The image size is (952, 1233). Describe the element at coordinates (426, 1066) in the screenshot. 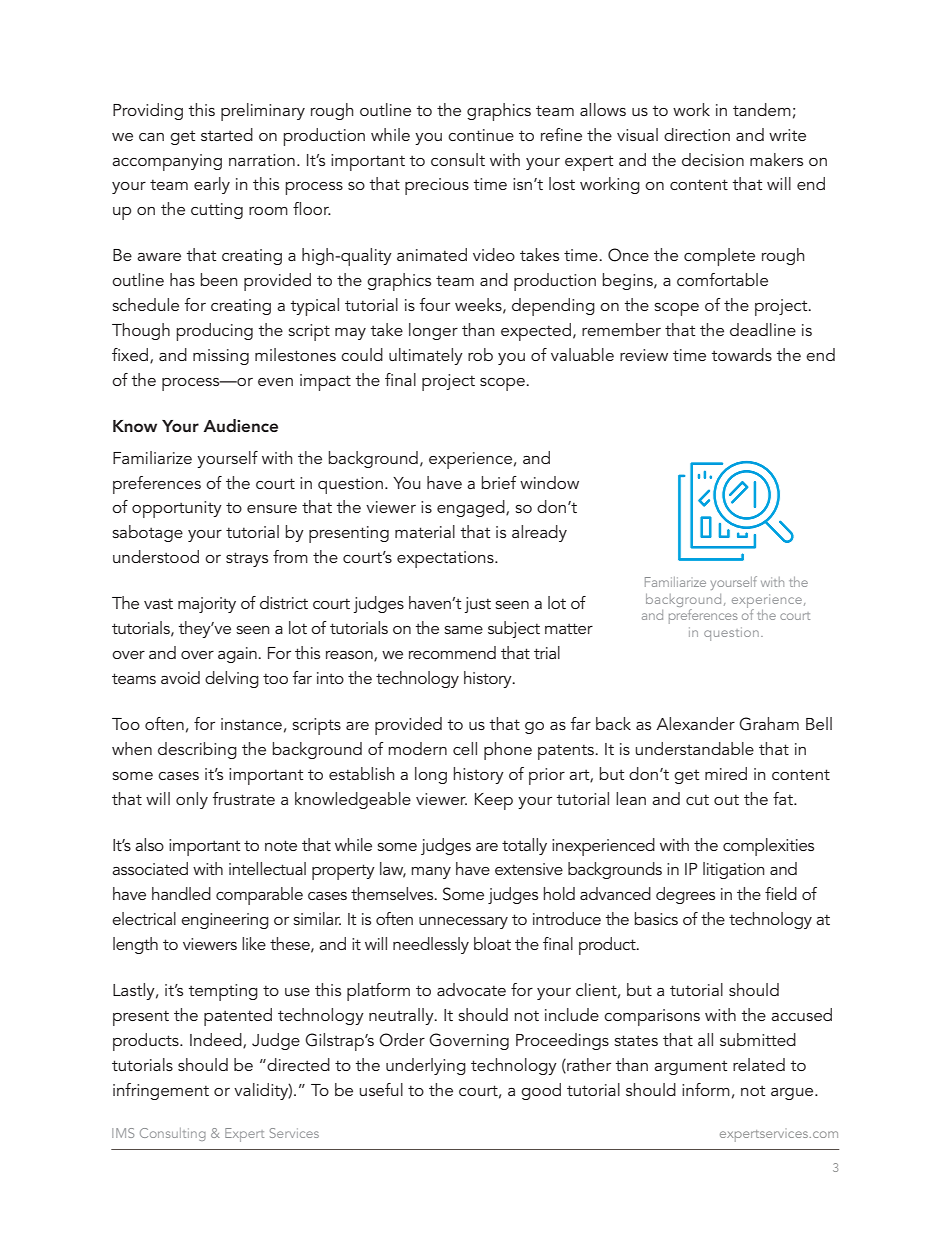

I see `underlying` at that location.
